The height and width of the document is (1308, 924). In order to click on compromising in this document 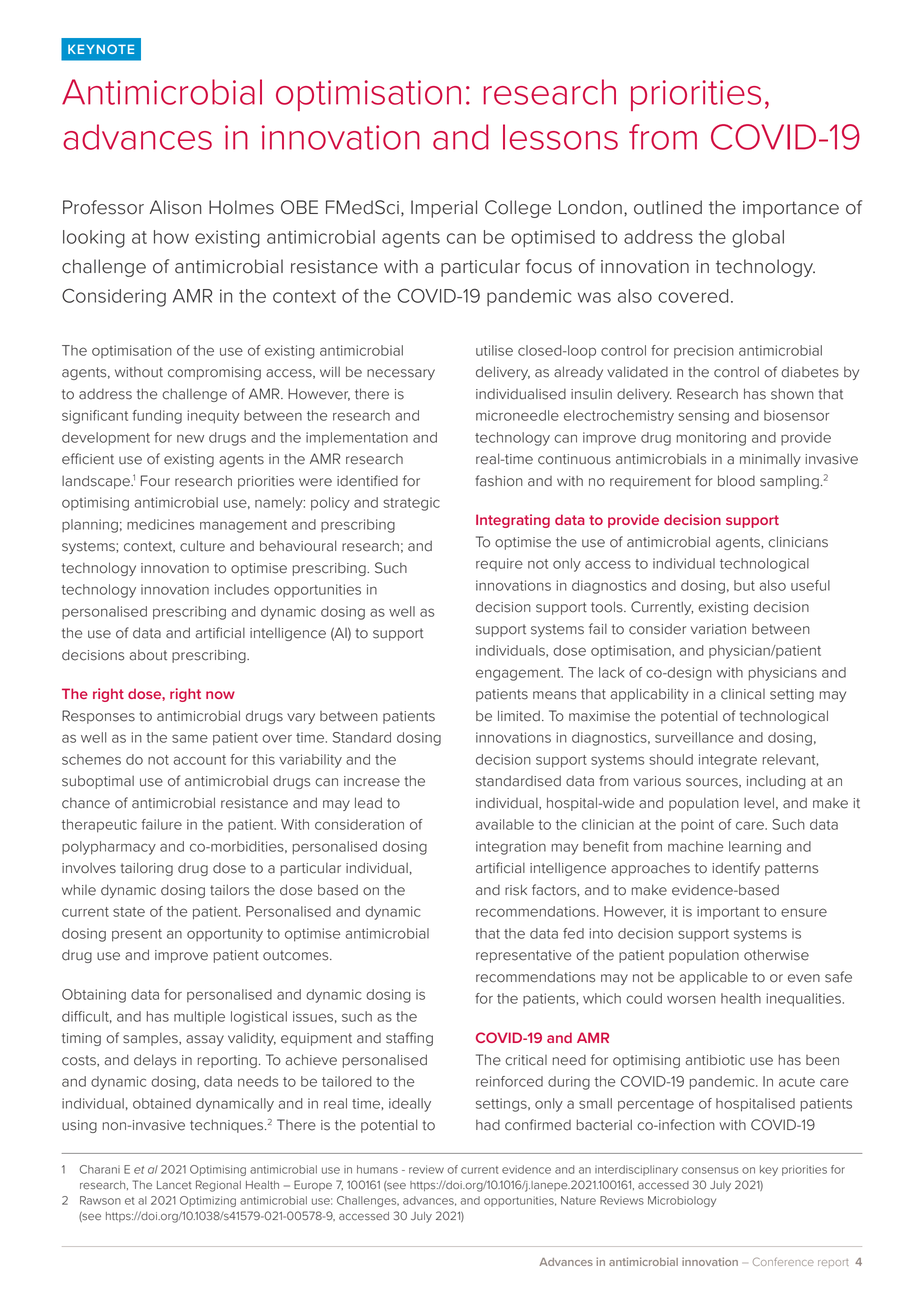, I will do `click(214, 373)`.
